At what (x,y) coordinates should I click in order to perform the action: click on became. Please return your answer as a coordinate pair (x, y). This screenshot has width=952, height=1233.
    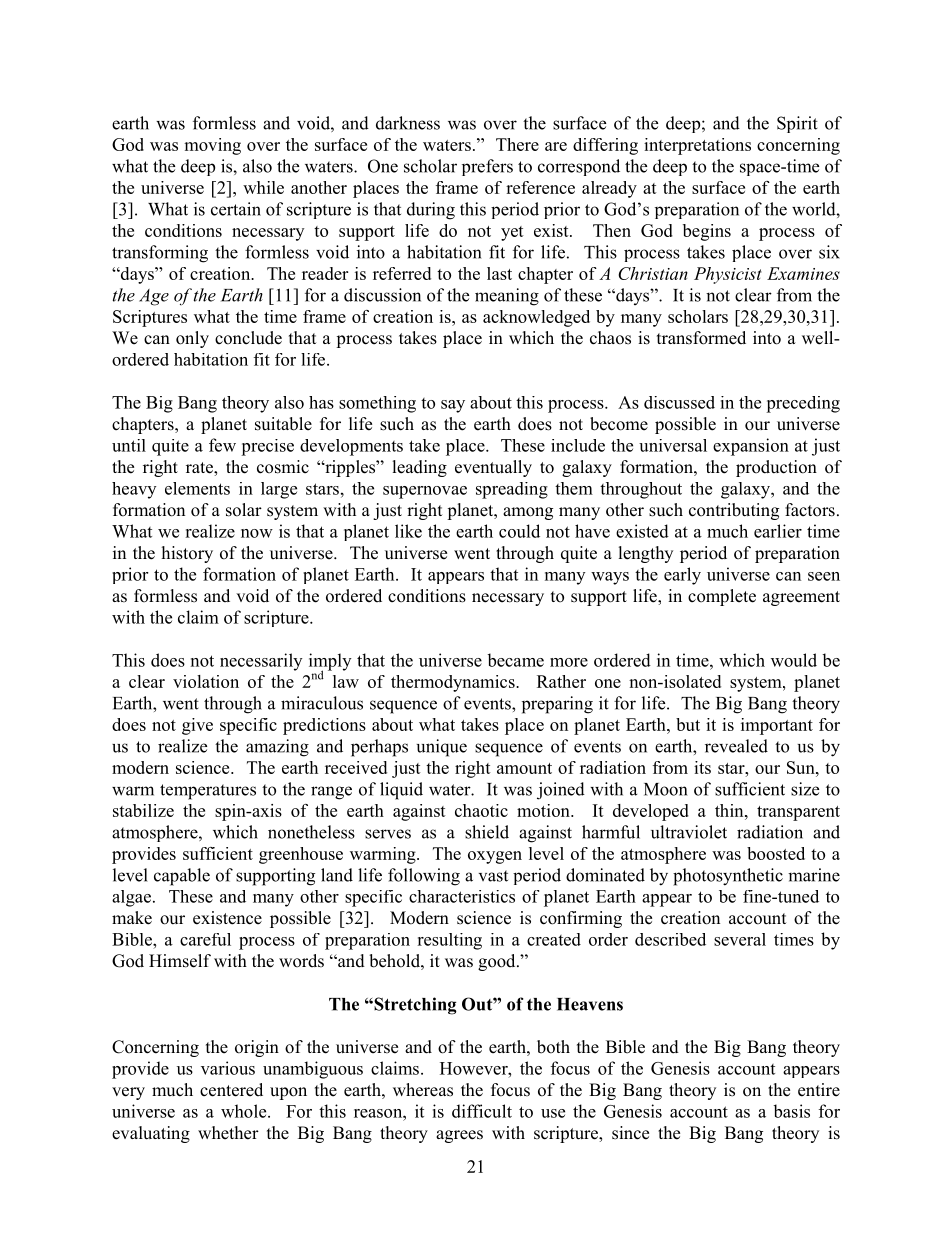
    Looking at the image, I should click on (515, 660).
